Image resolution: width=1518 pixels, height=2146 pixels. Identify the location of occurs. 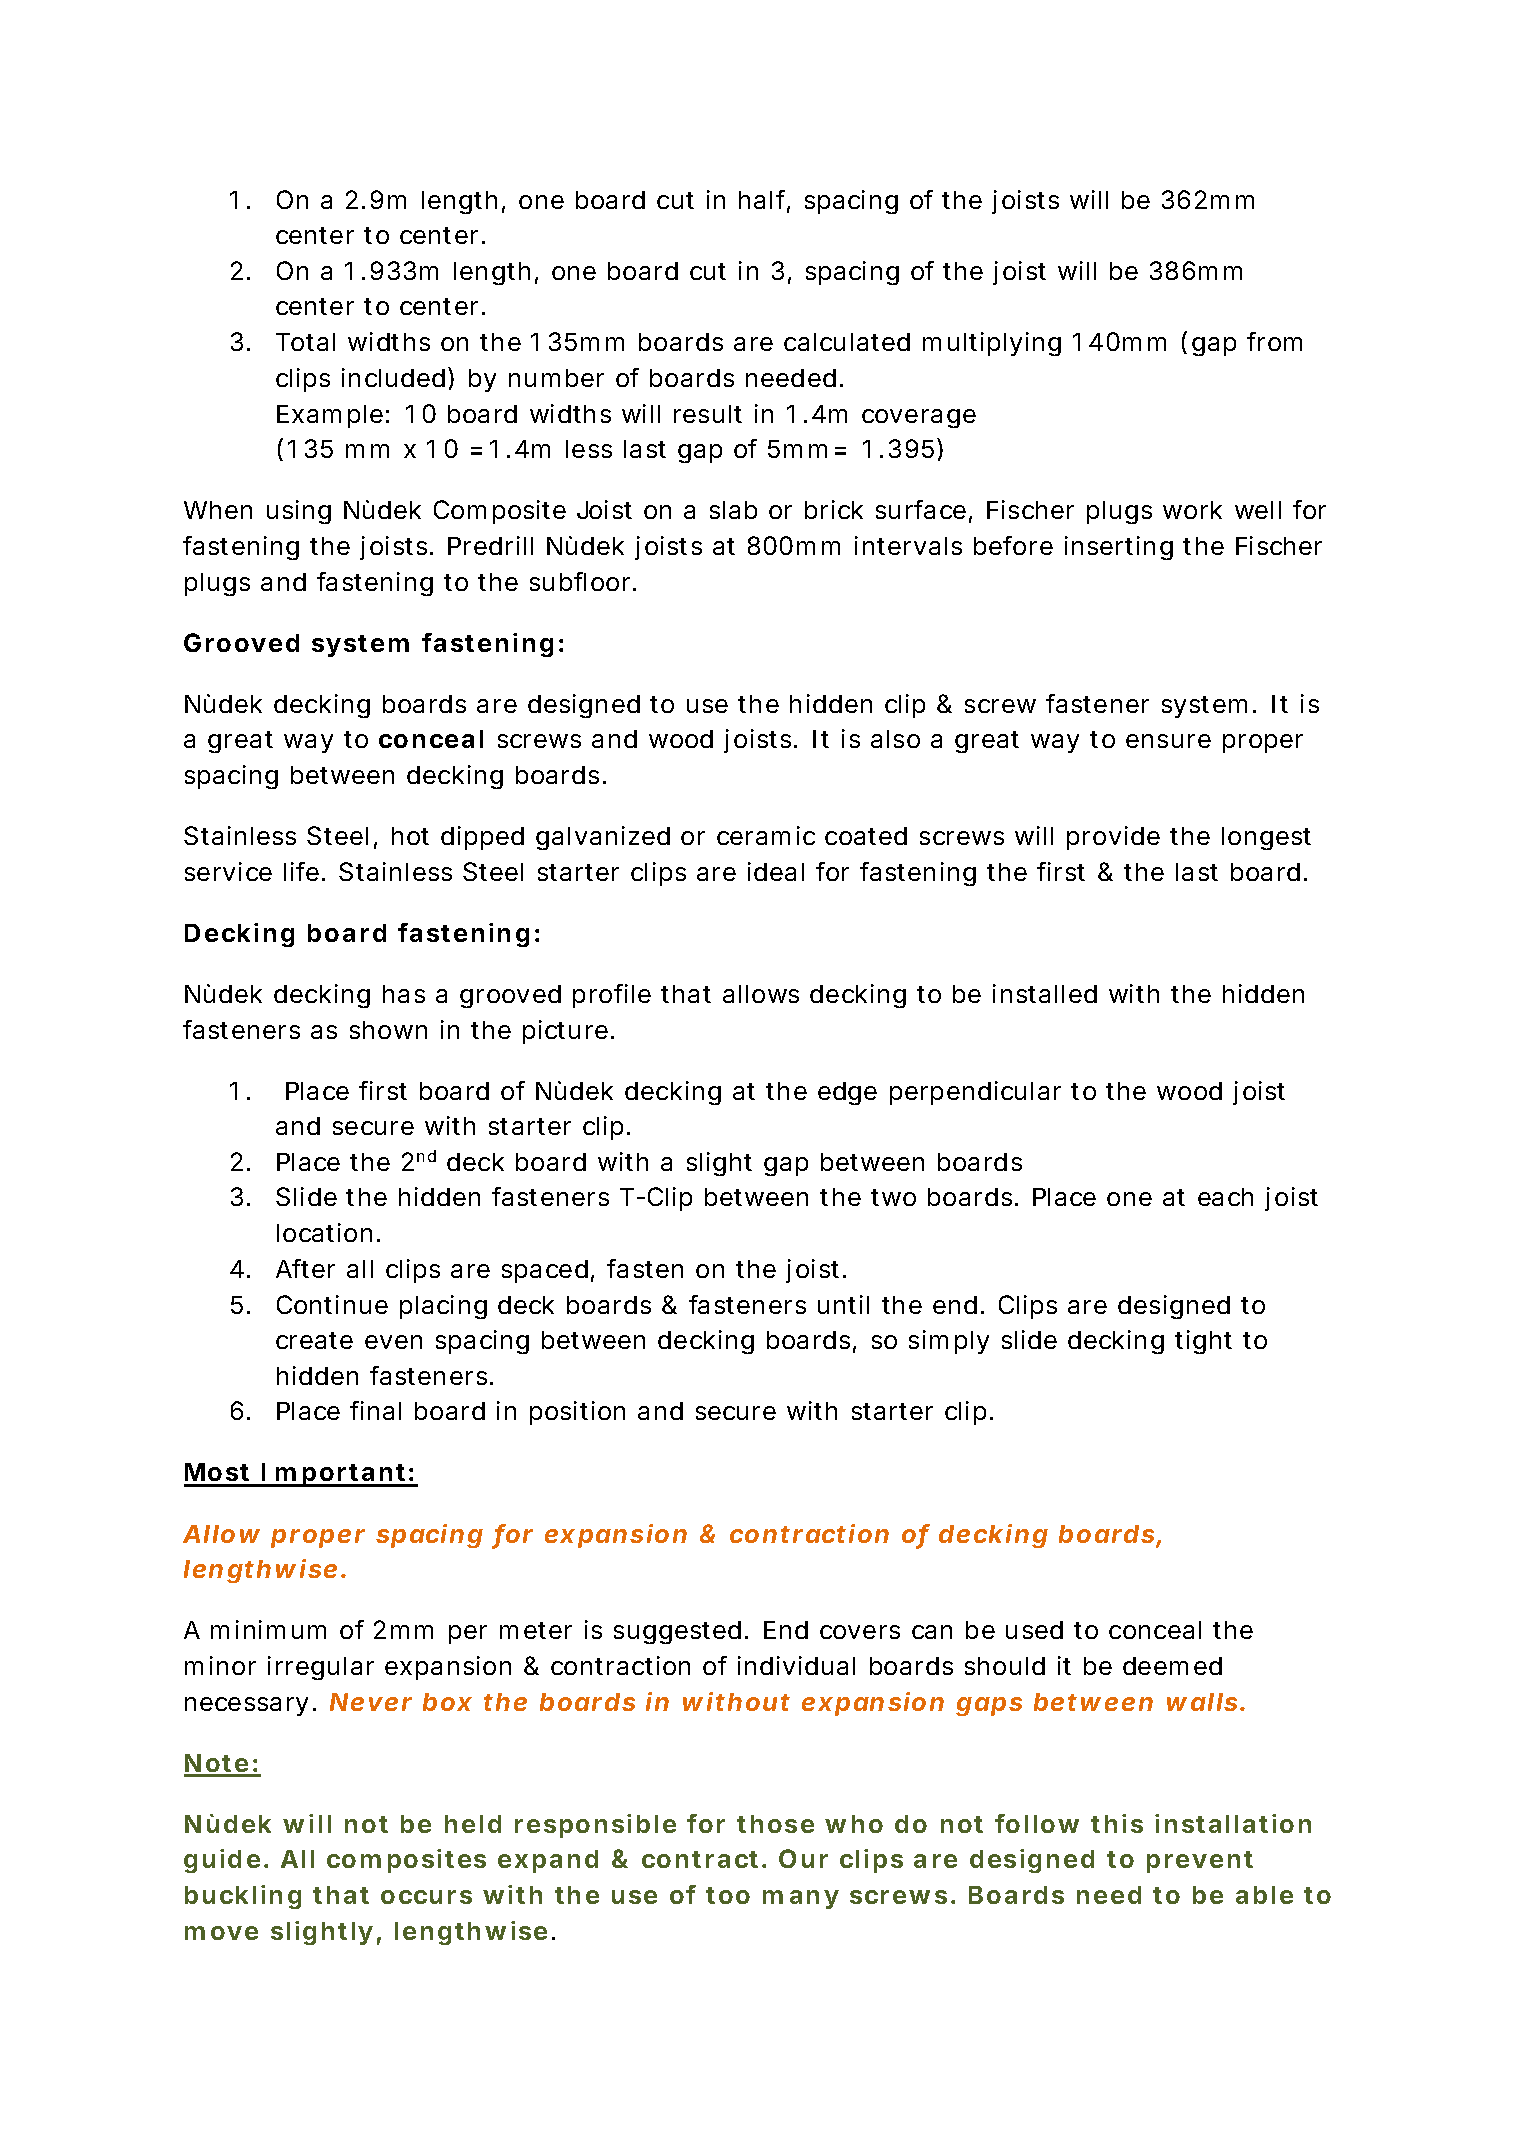
(426, 1897).
